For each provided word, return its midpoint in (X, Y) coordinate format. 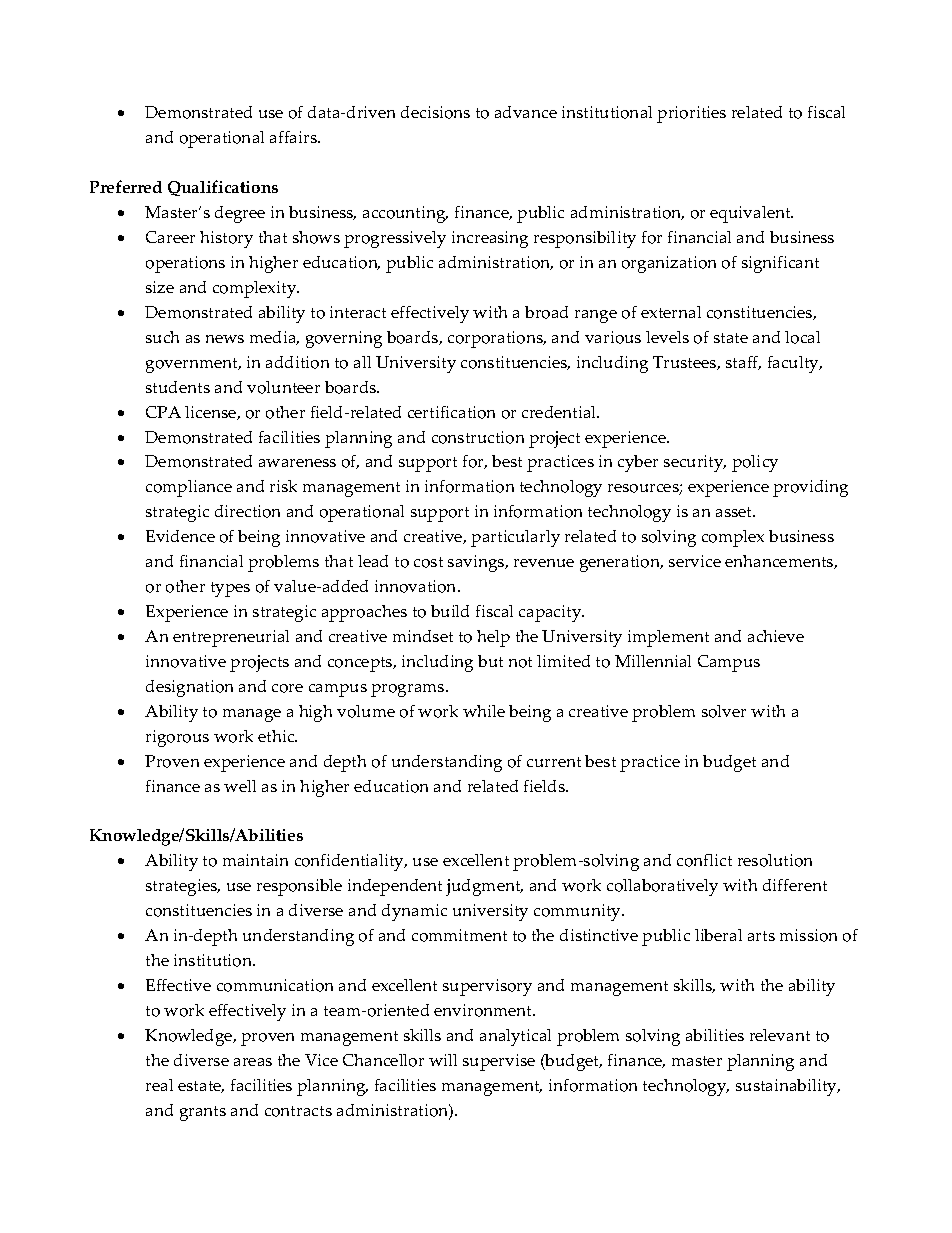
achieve (776, 636)
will (443, 1060)
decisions (435, 112)
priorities (691, 114)
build (450, 611)
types (230, 589)
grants (203, 1113)
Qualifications (223, 188)
